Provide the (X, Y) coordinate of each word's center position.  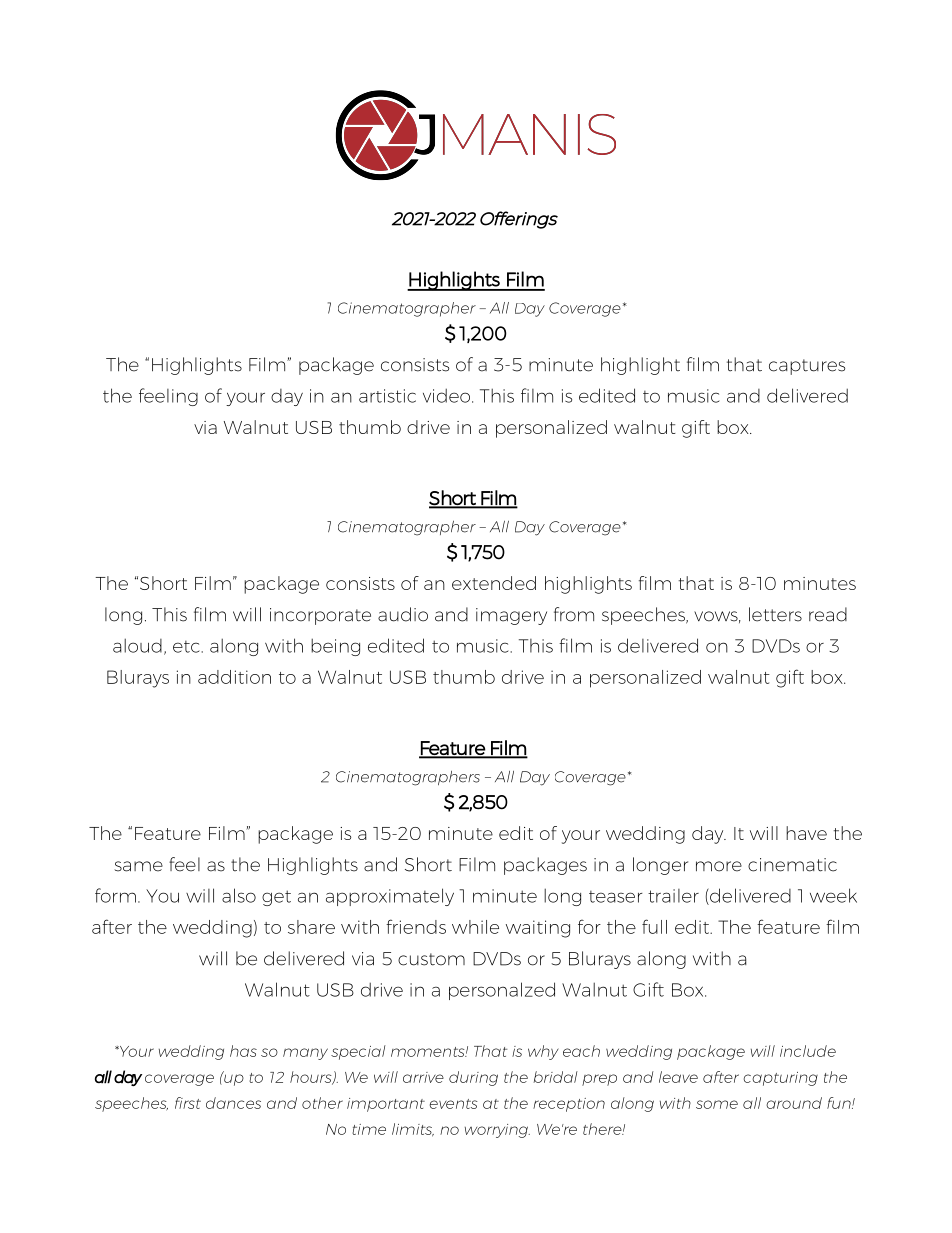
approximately (390, 897)
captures (807, 367)
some (717, 1104)
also (239, 895)
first (188, 1103)
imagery (511, 616)
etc (187, 647)
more (719, 866)
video (448, 395)
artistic (387, 396)
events (454, 1104)
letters (775, 614)
